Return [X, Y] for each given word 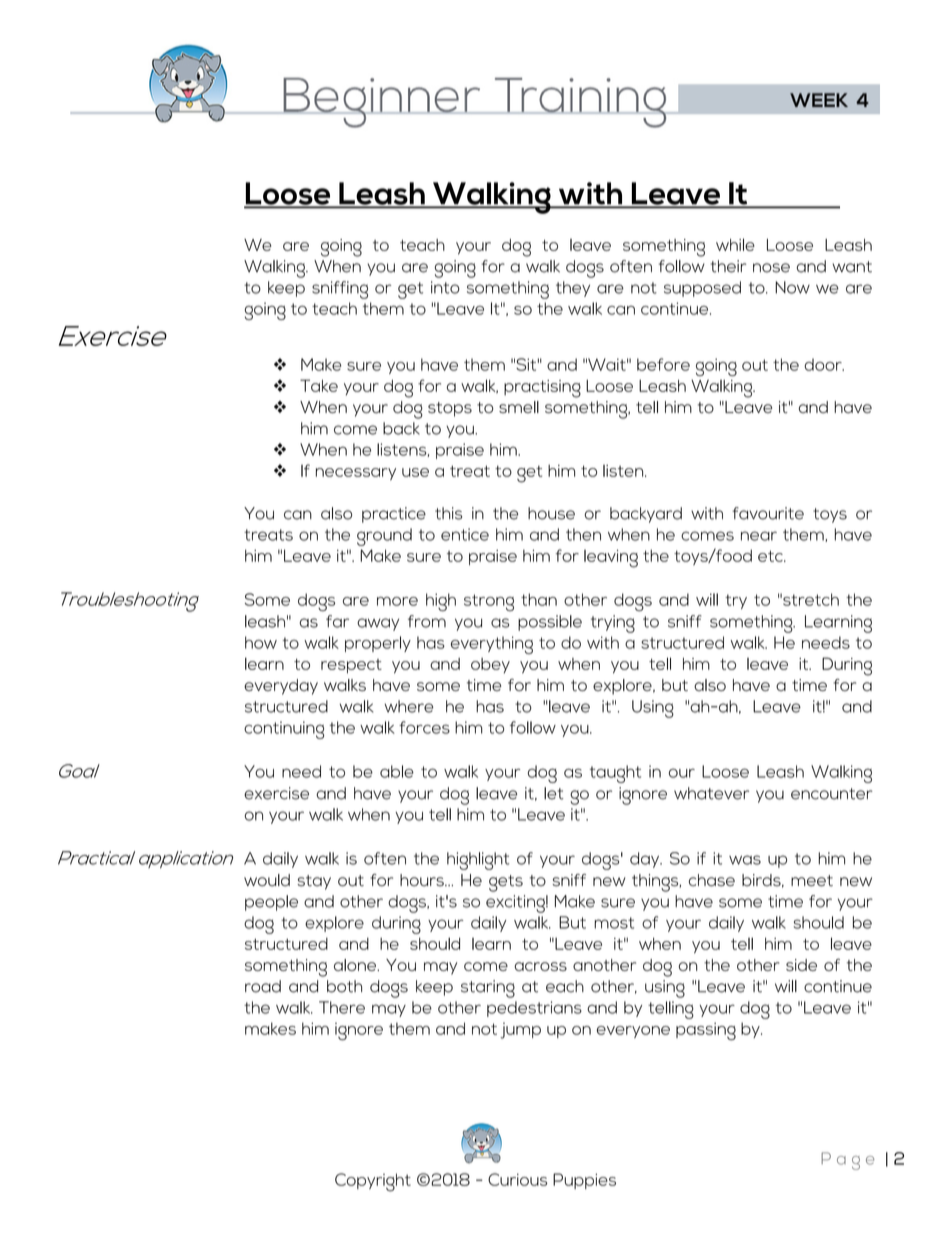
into [445, 287]
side [801, 965]
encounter [832, 794]
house [551, 513]
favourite [768, 513]
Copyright [373, 1182]
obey [490, 665]
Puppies [584, 1181]
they [573, 289]
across [540, 966]
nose [771, 268]
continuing [284, 730]
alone [356, 965]
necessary [356, 474]
